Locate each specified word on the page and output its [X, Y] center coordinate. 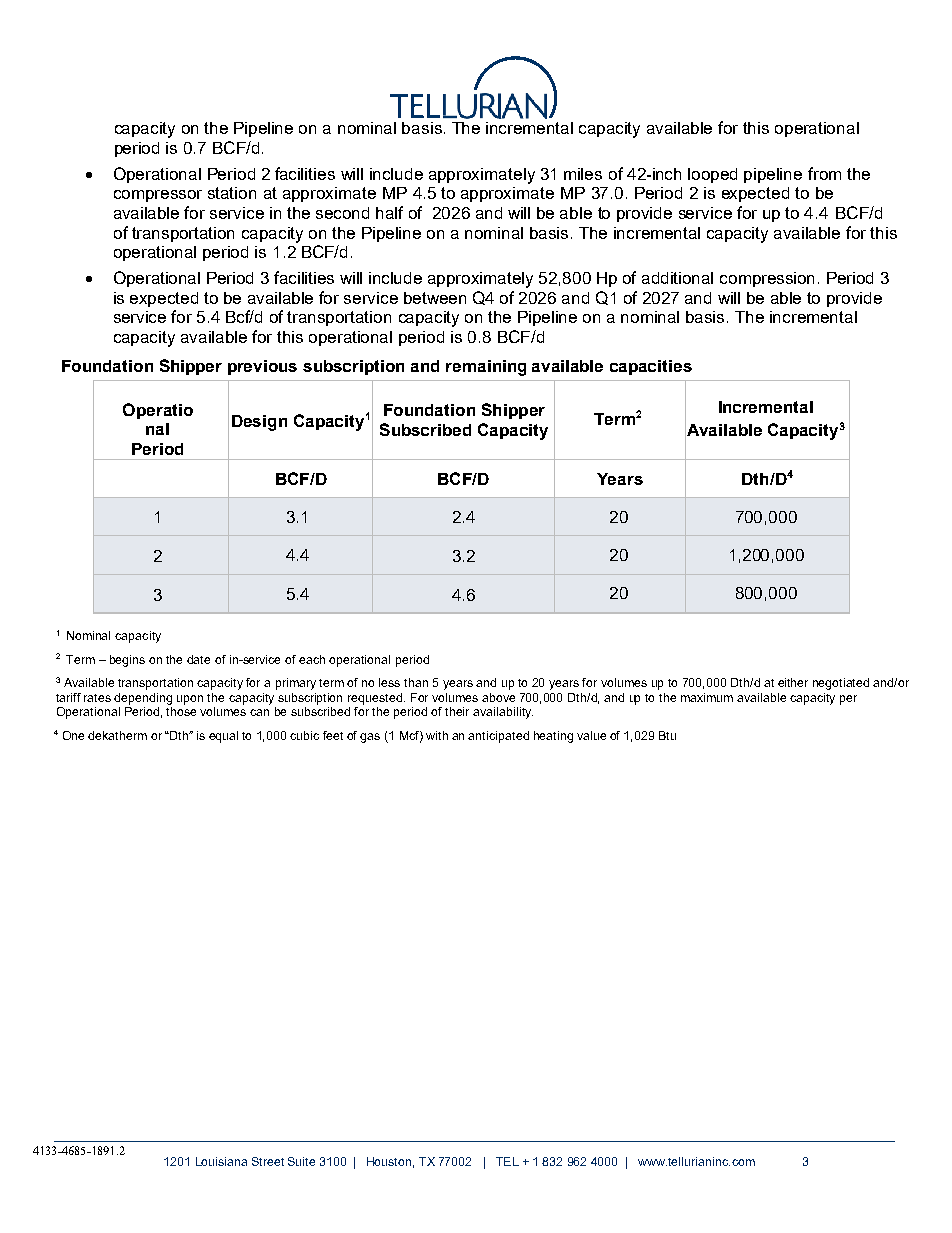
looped [712, 175]
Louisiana [221, 1161]
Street [268, 1161]
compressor [158, 196]
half [389, 212]
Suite [301, 1161]
